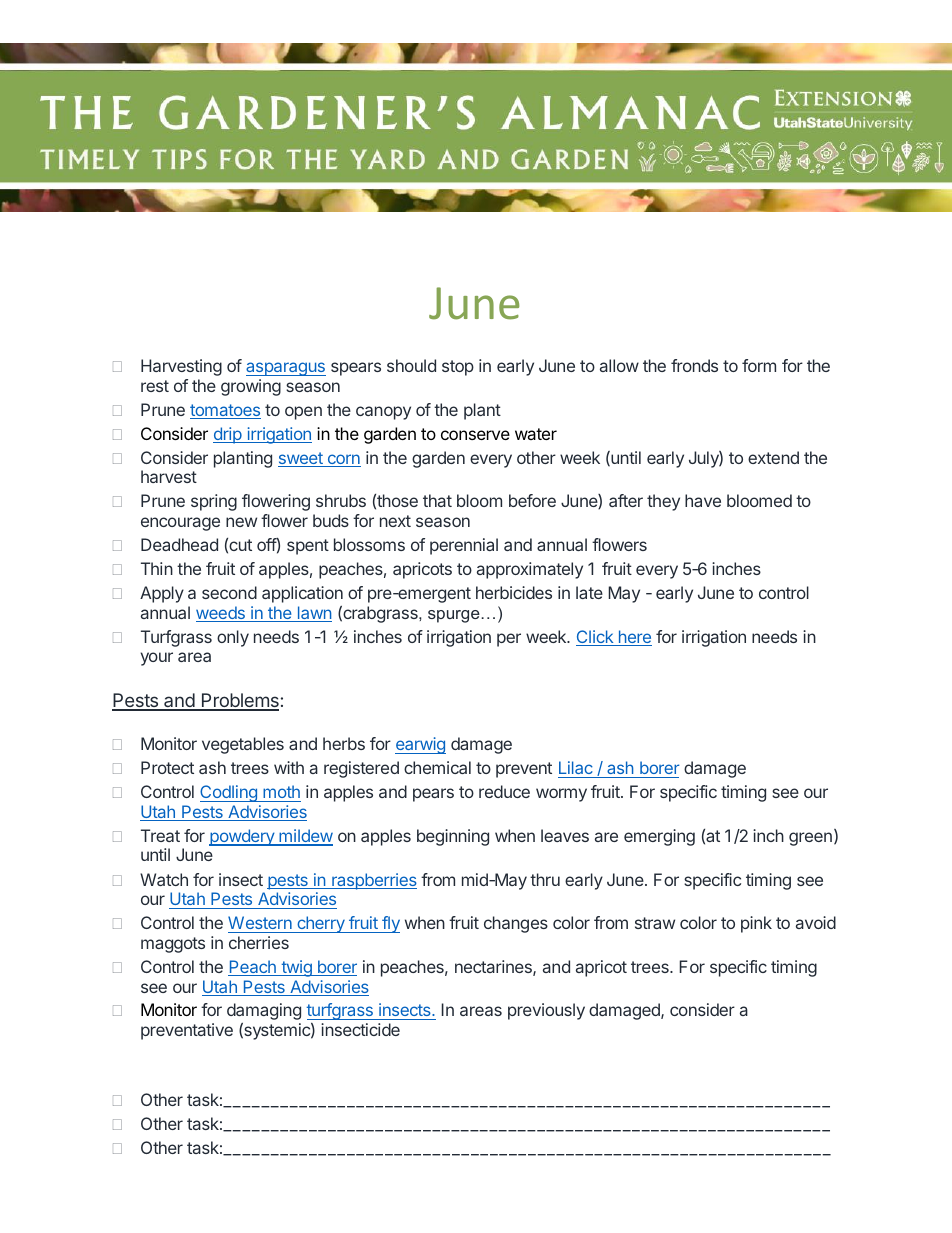 Image resolution: width=952 pixels, height=1233 pixels. Describe the element at coordinates (420, 745) in the image. I see `earwig` at that location.
